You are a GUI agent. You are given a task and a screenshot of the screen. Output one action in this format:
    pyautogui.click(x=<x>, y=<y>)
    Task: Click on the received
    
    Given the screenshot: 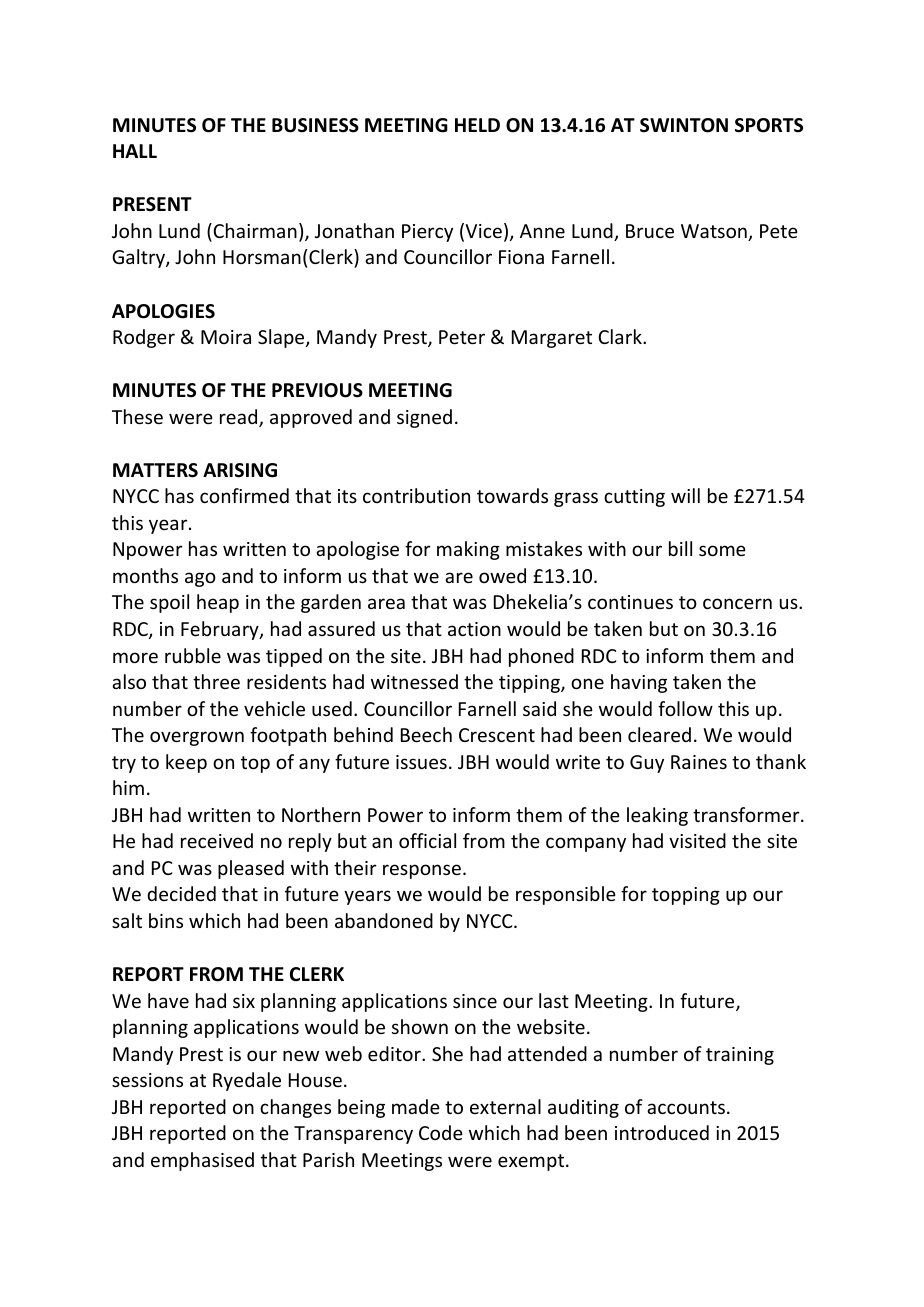 What is the action you would take?
    pyautogui.click(x=217, y=840)
